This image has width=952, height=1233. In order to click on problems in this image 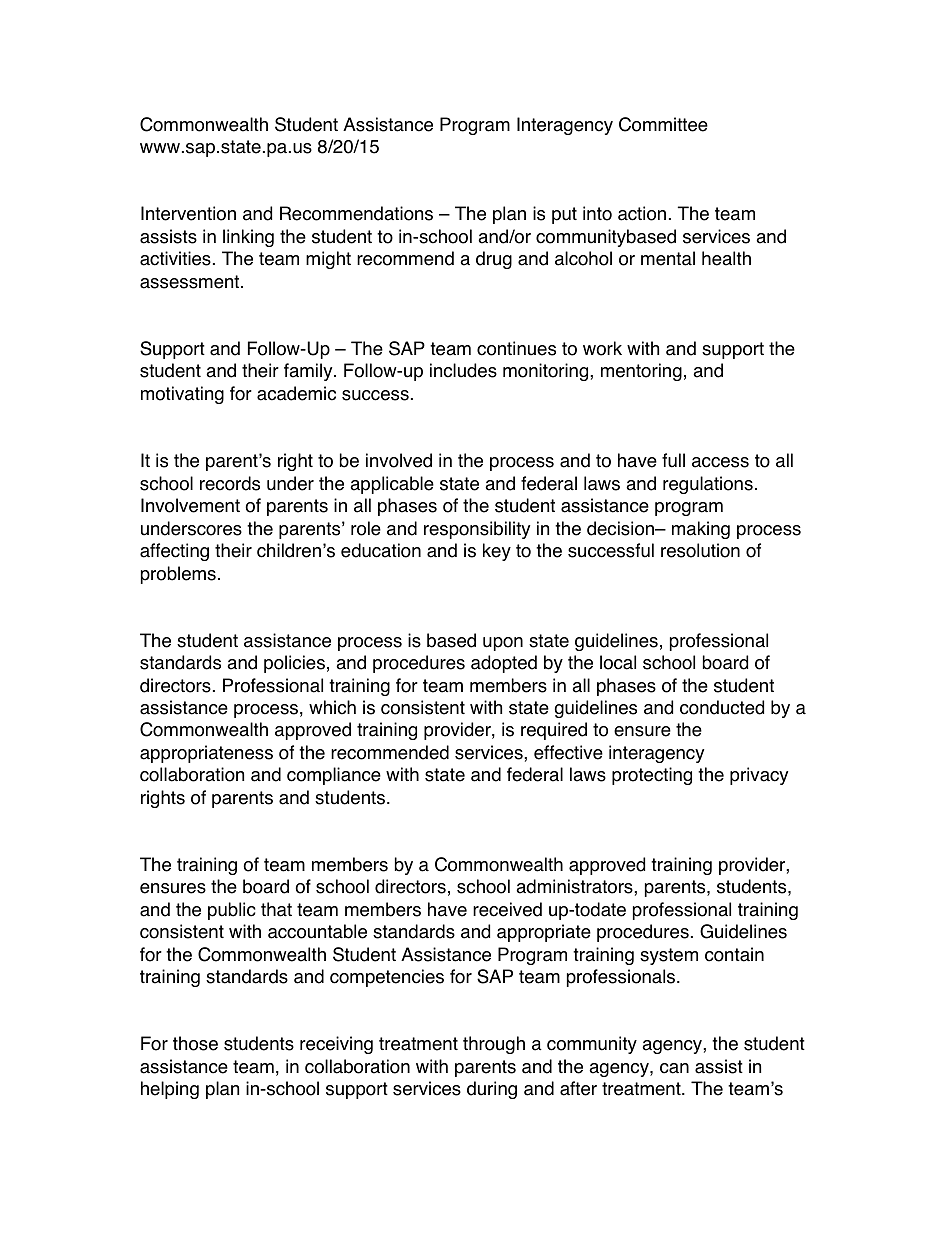, I will do `click(178, 575)`.
